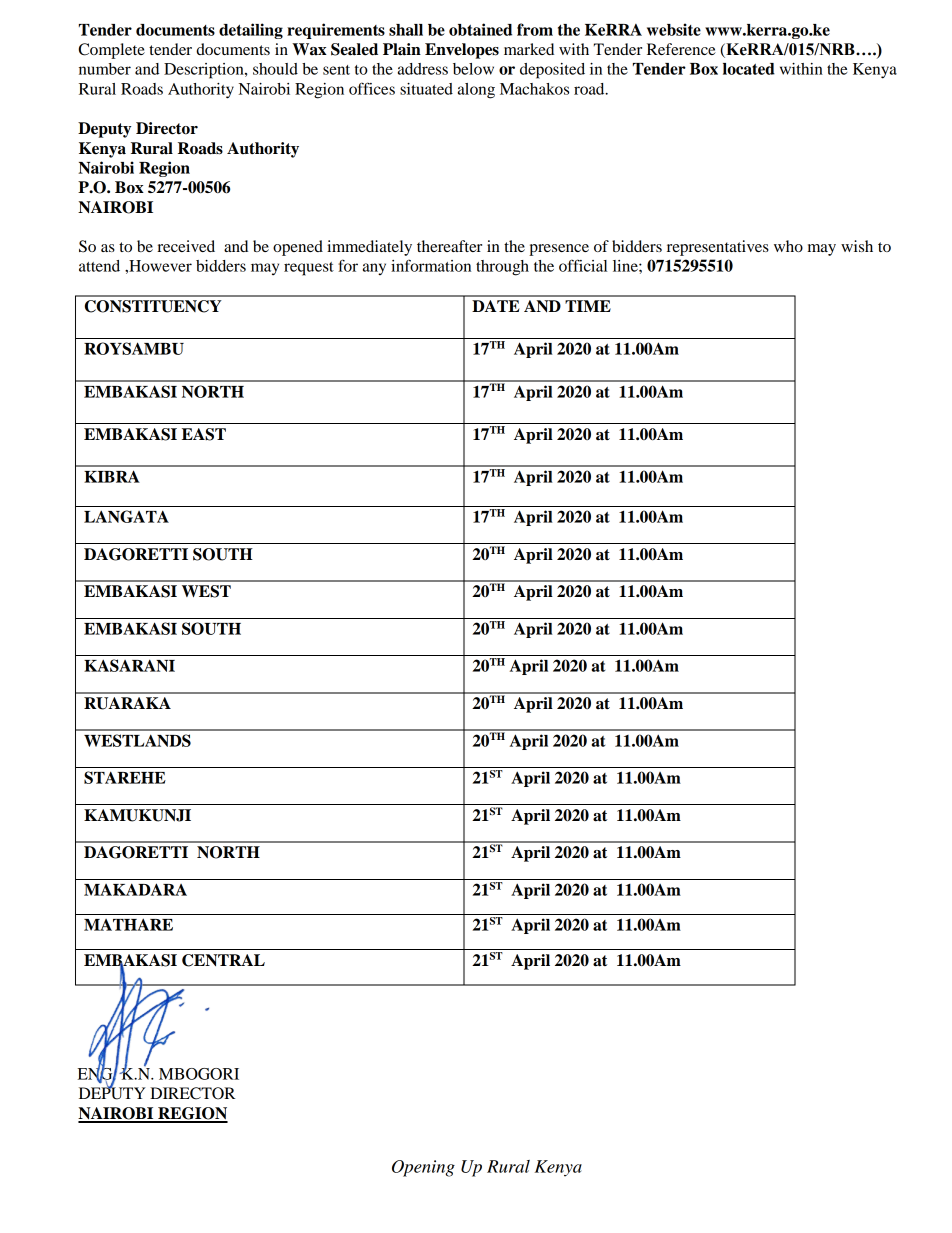  Describe the element at coordinates (205, 71) in the page. I see `Description` at that location.
